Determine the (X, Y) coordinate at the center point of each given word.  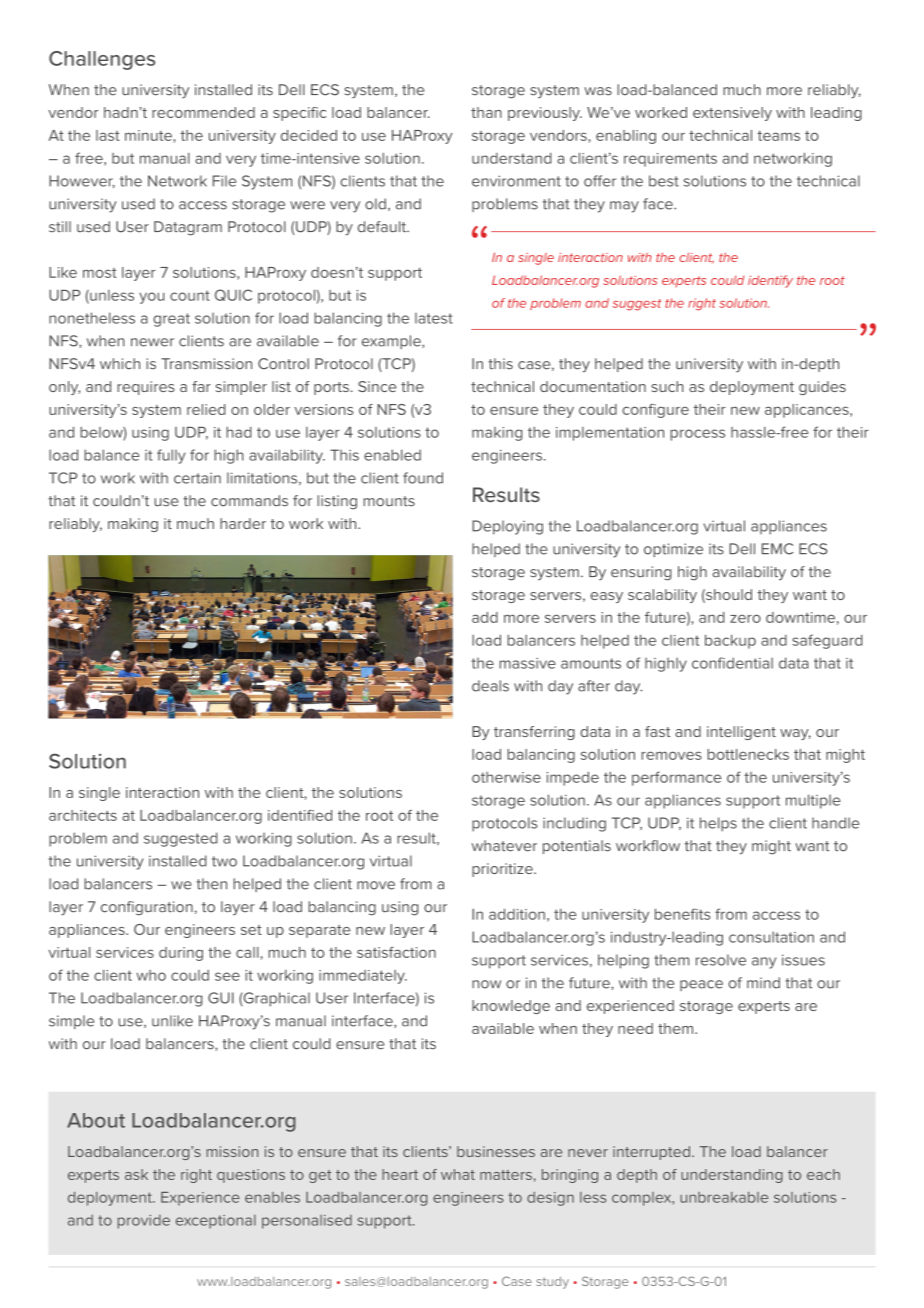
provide (144, 1222)
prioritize (503, 870)
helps (718, 824)
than (486, 112)
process (697, 435)
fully (171, 456)
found (423, 478)
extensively (732, 114)
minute (149, 135)
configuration (147, 908)
